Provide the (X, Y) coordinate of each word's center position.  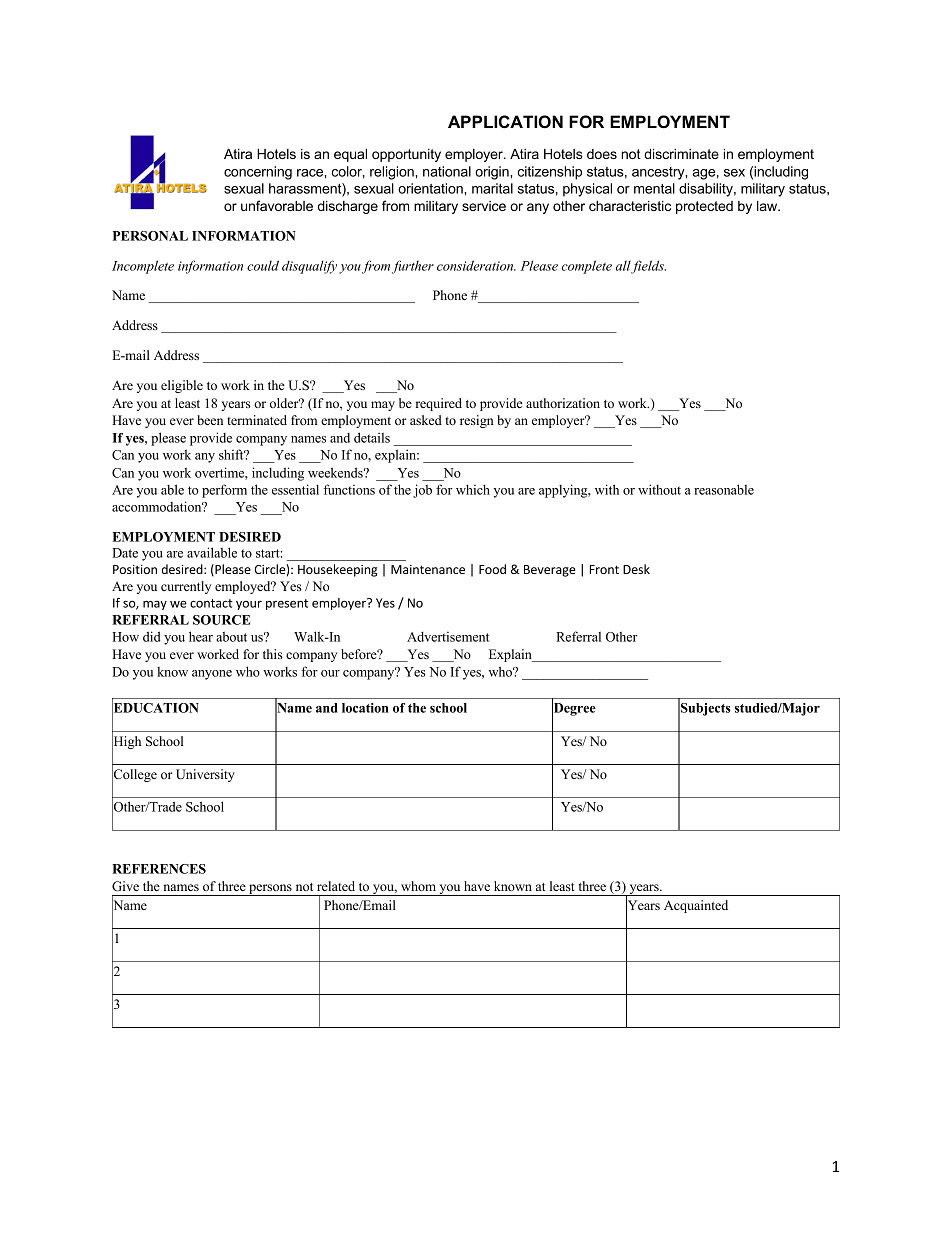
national (447, 171)
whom (418, 886)
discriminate (681, 154)
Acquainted (696, 906)
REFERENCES (159, 869)
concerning (258, 173)
